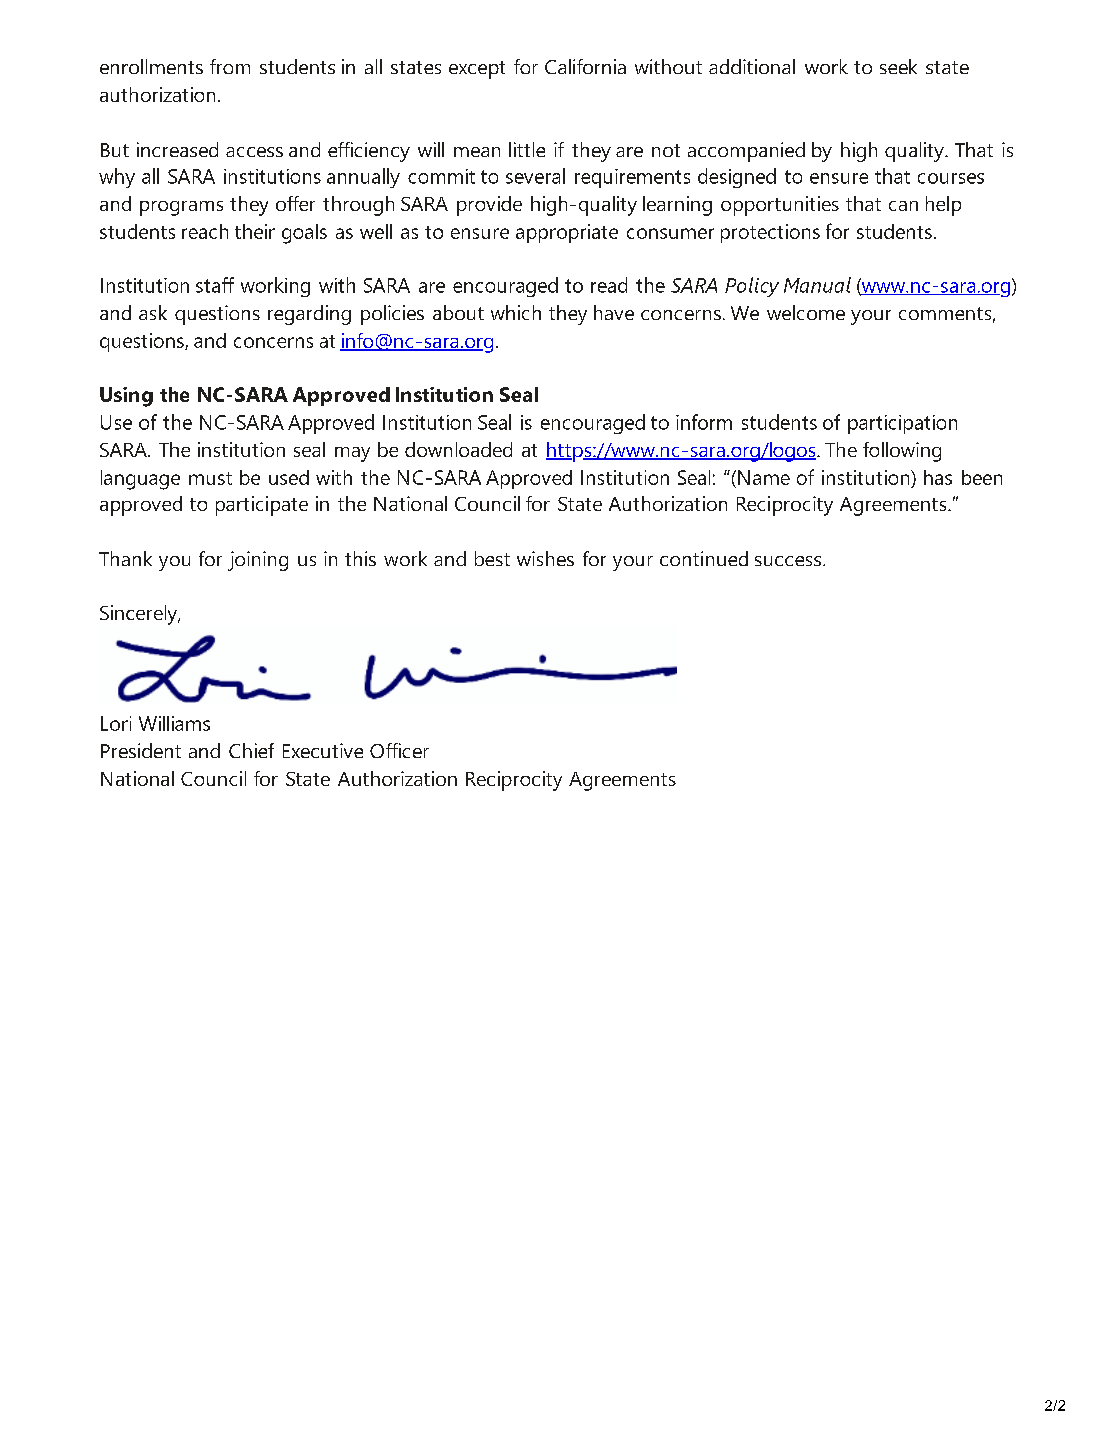 Image resolution: width=1113 pixels, height=1441 pixels. Describe the element at coordinates (898, 66) in the page. I see `seek` at that location.
